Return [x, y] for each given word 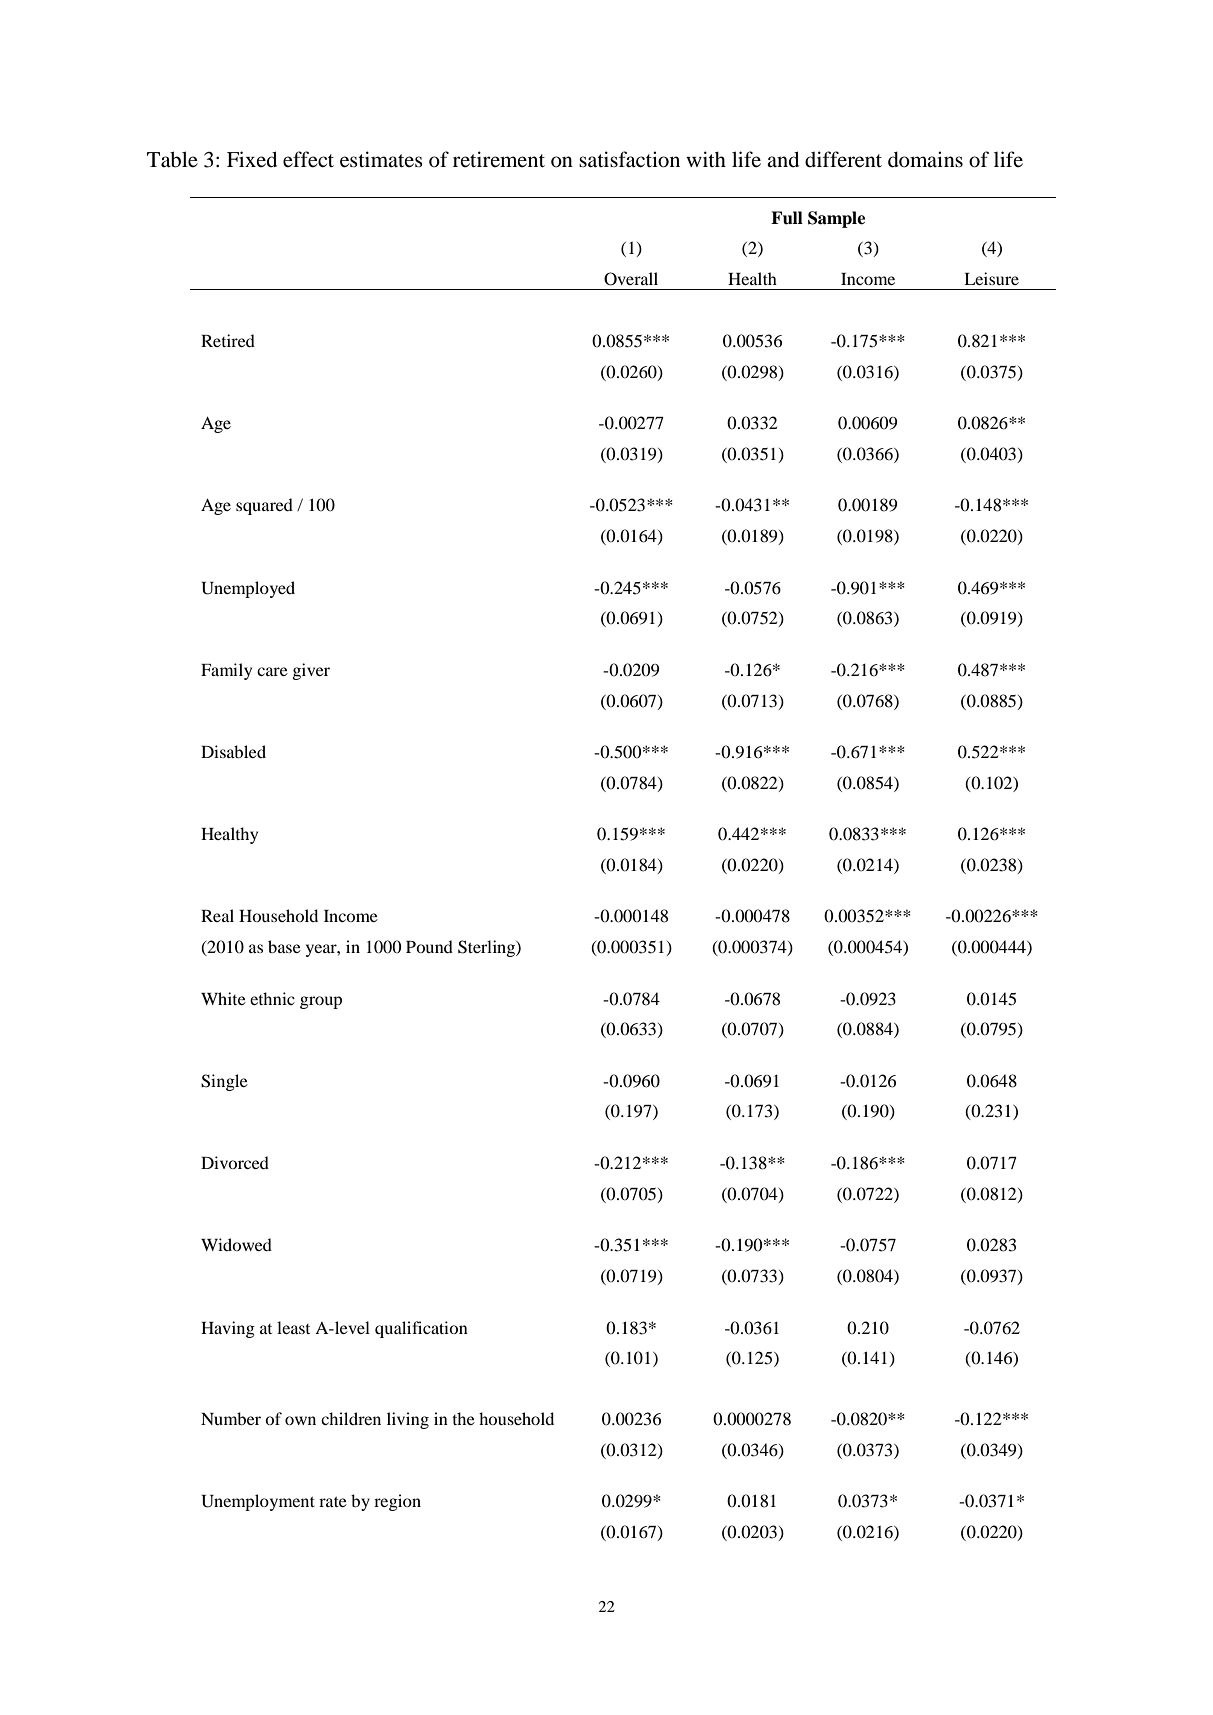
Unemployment [258, 1502]
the [463, 1418]
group [321, 1002]
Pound [429, 946]
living [408, 1420]
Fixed [252, 159]
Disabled [233, 751]
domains [925, 159]
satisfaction [629, 159]
